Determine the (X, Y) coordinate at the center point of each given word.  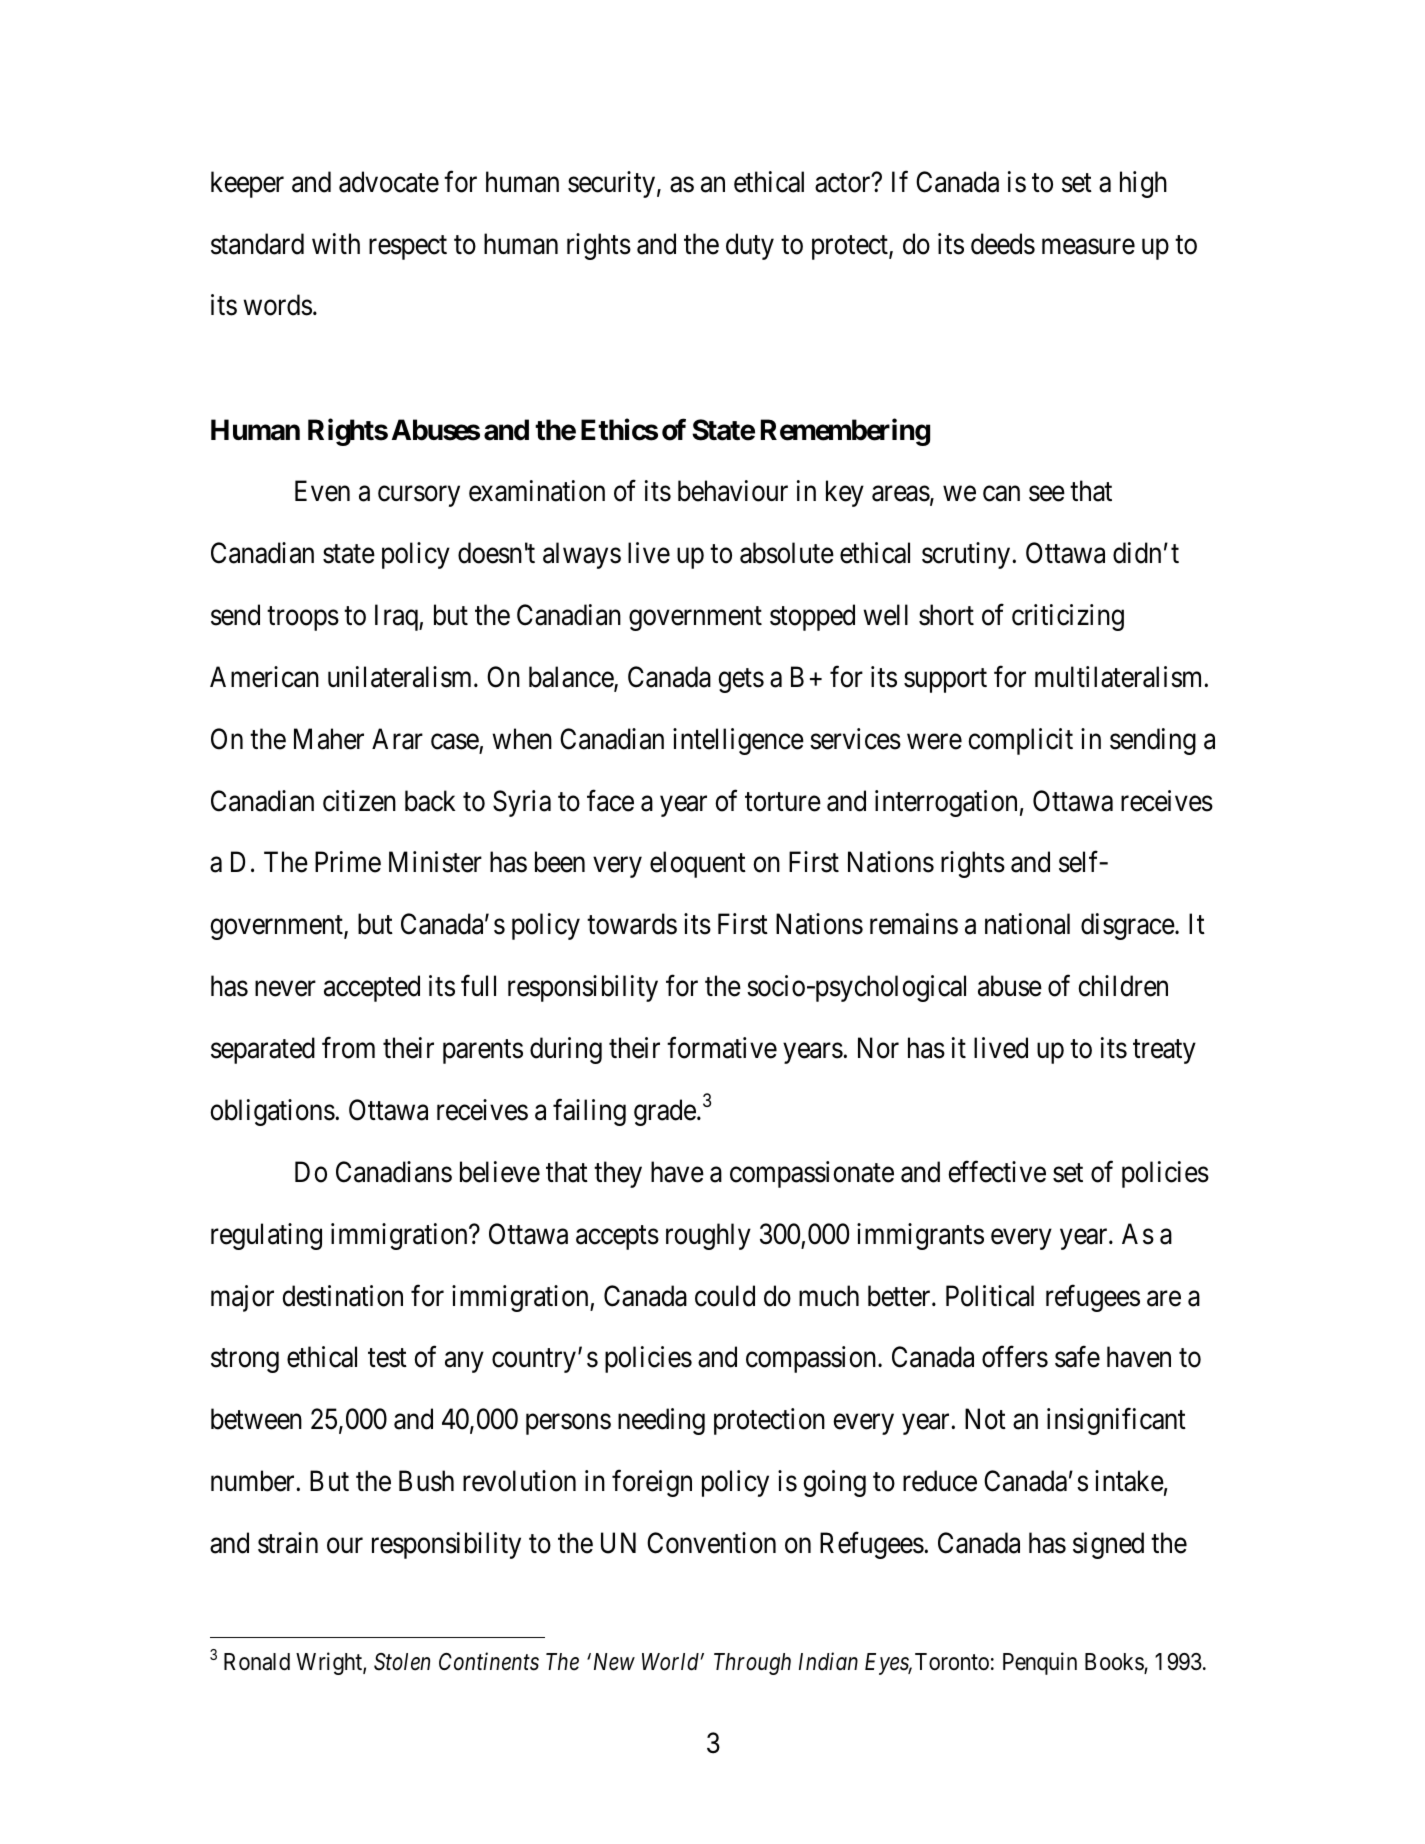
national (1027, 924)
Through (752, 1664)
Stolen (402, 1662)
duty (750, 246)
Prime (348, 862)
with (336, 243)
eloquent (698, 864)
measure (1088, 247)
